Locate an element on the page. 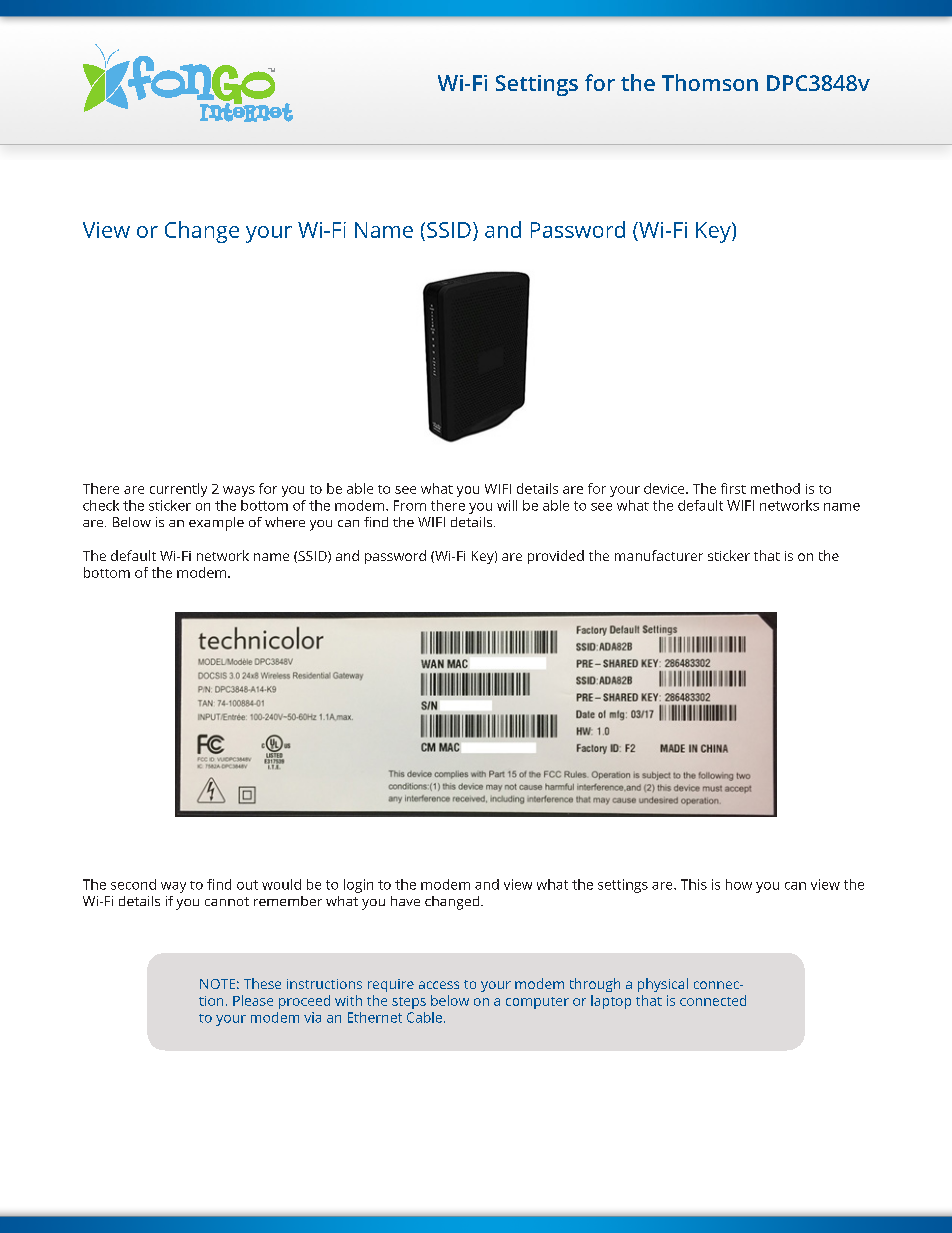 The width and height of the image is (952, 1233). first is located at coordinates (733, 488).
